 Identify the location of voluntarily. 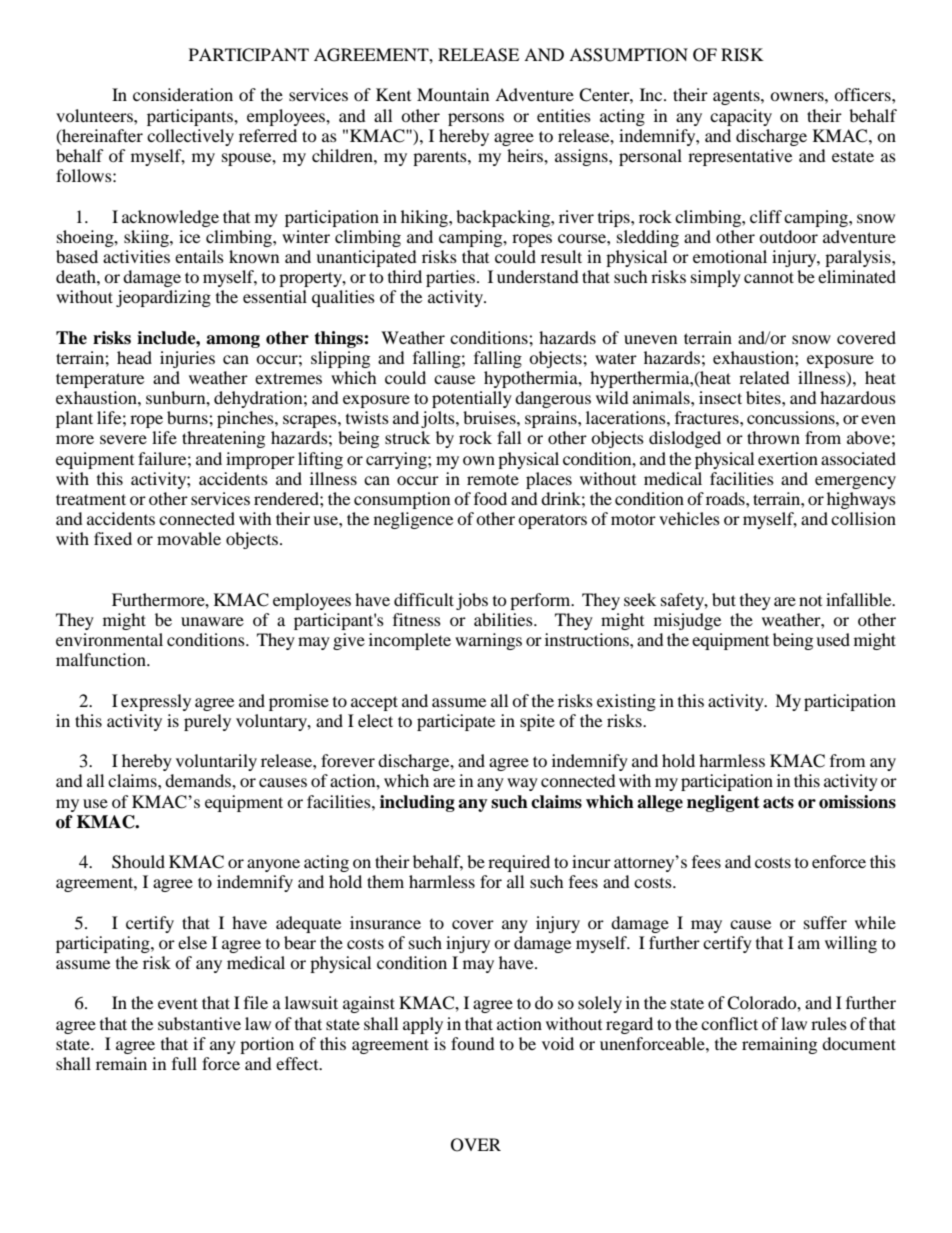
(216, 762).
